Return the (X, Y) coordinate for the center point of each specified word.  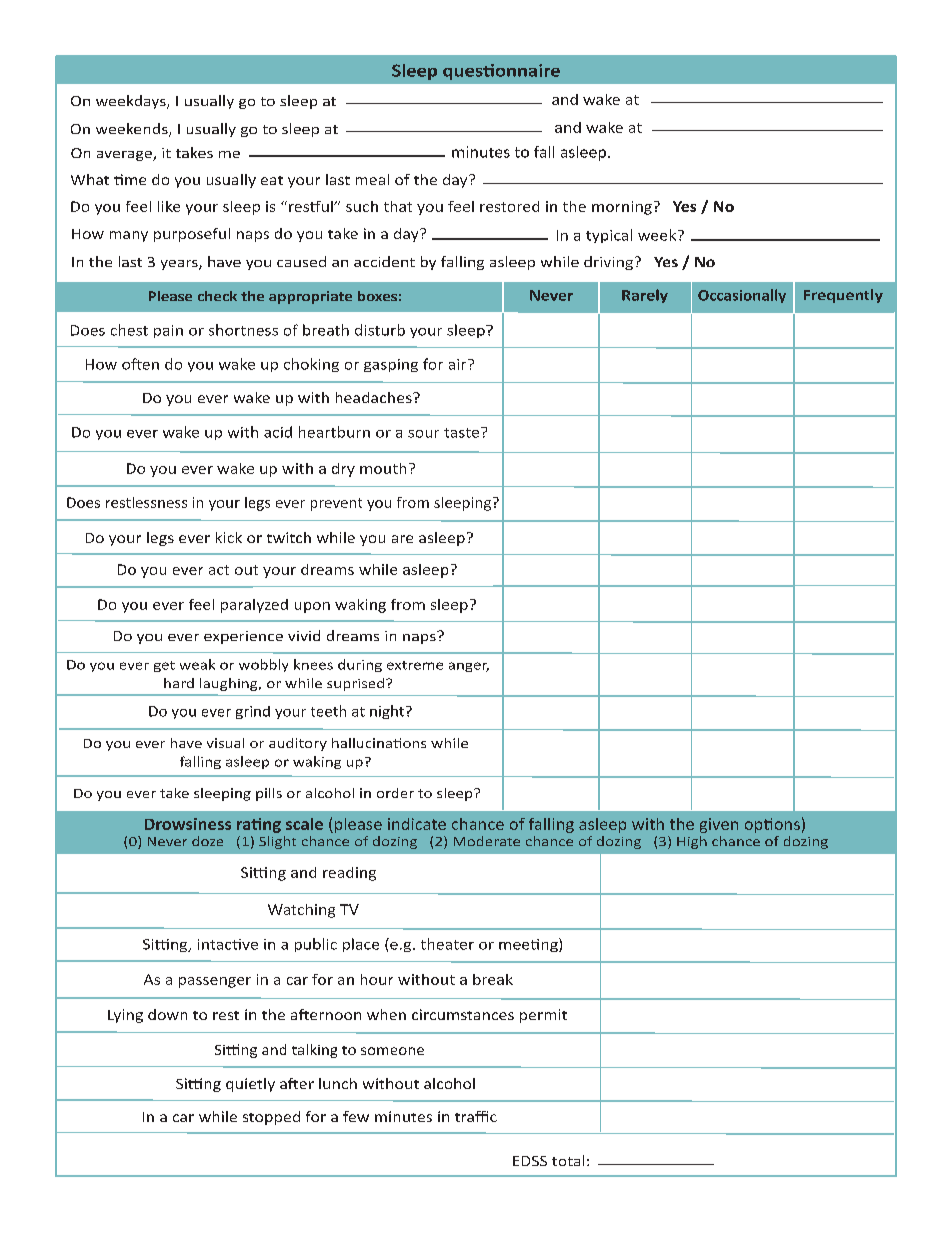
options (772, 825)
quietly (250, 1085)
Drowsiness (188, 824)
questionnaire (501, 72)
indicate (417, 824)
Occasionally (742, 296)
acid (278, 432)
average (125, 156)
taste (463, 432)
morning (622, 208)
